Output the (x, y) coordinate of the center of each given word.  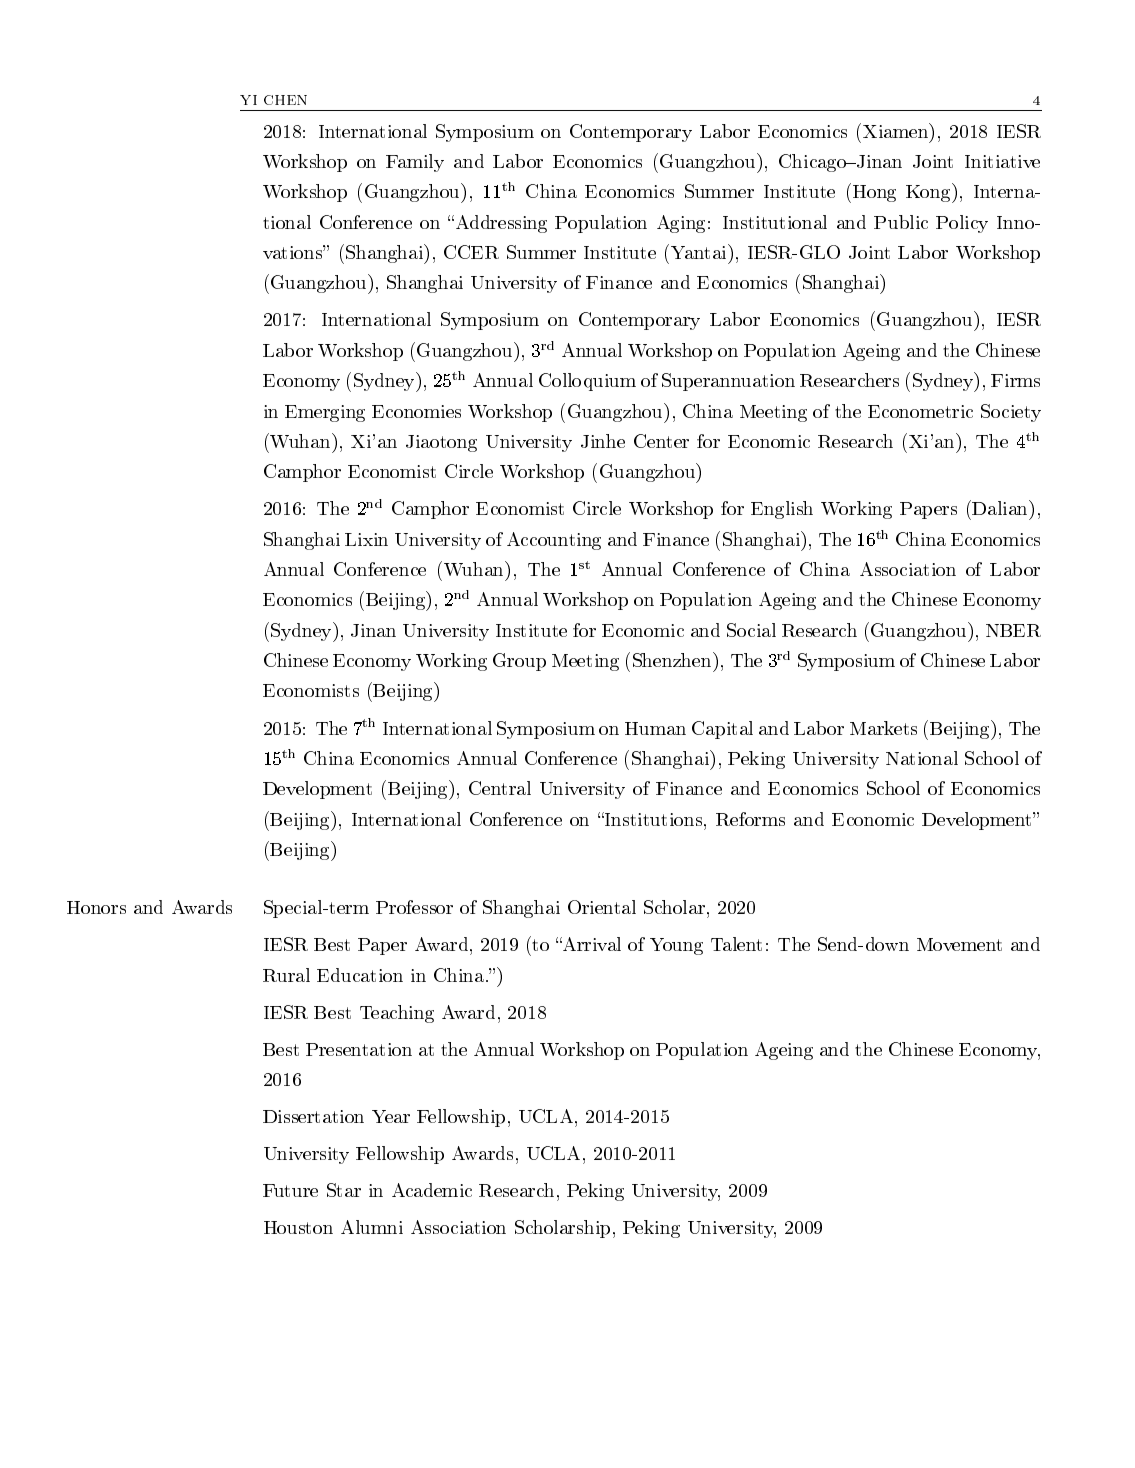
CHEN (285, 100)
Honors (96, 907)
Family (415, 163)
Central (500, 788)
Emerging (325, 413)
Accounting (554, 541)
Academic (432, 1190)
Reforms (750, 819)
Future (290, 1190)
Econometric (920, 411)
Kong (929, 193)
